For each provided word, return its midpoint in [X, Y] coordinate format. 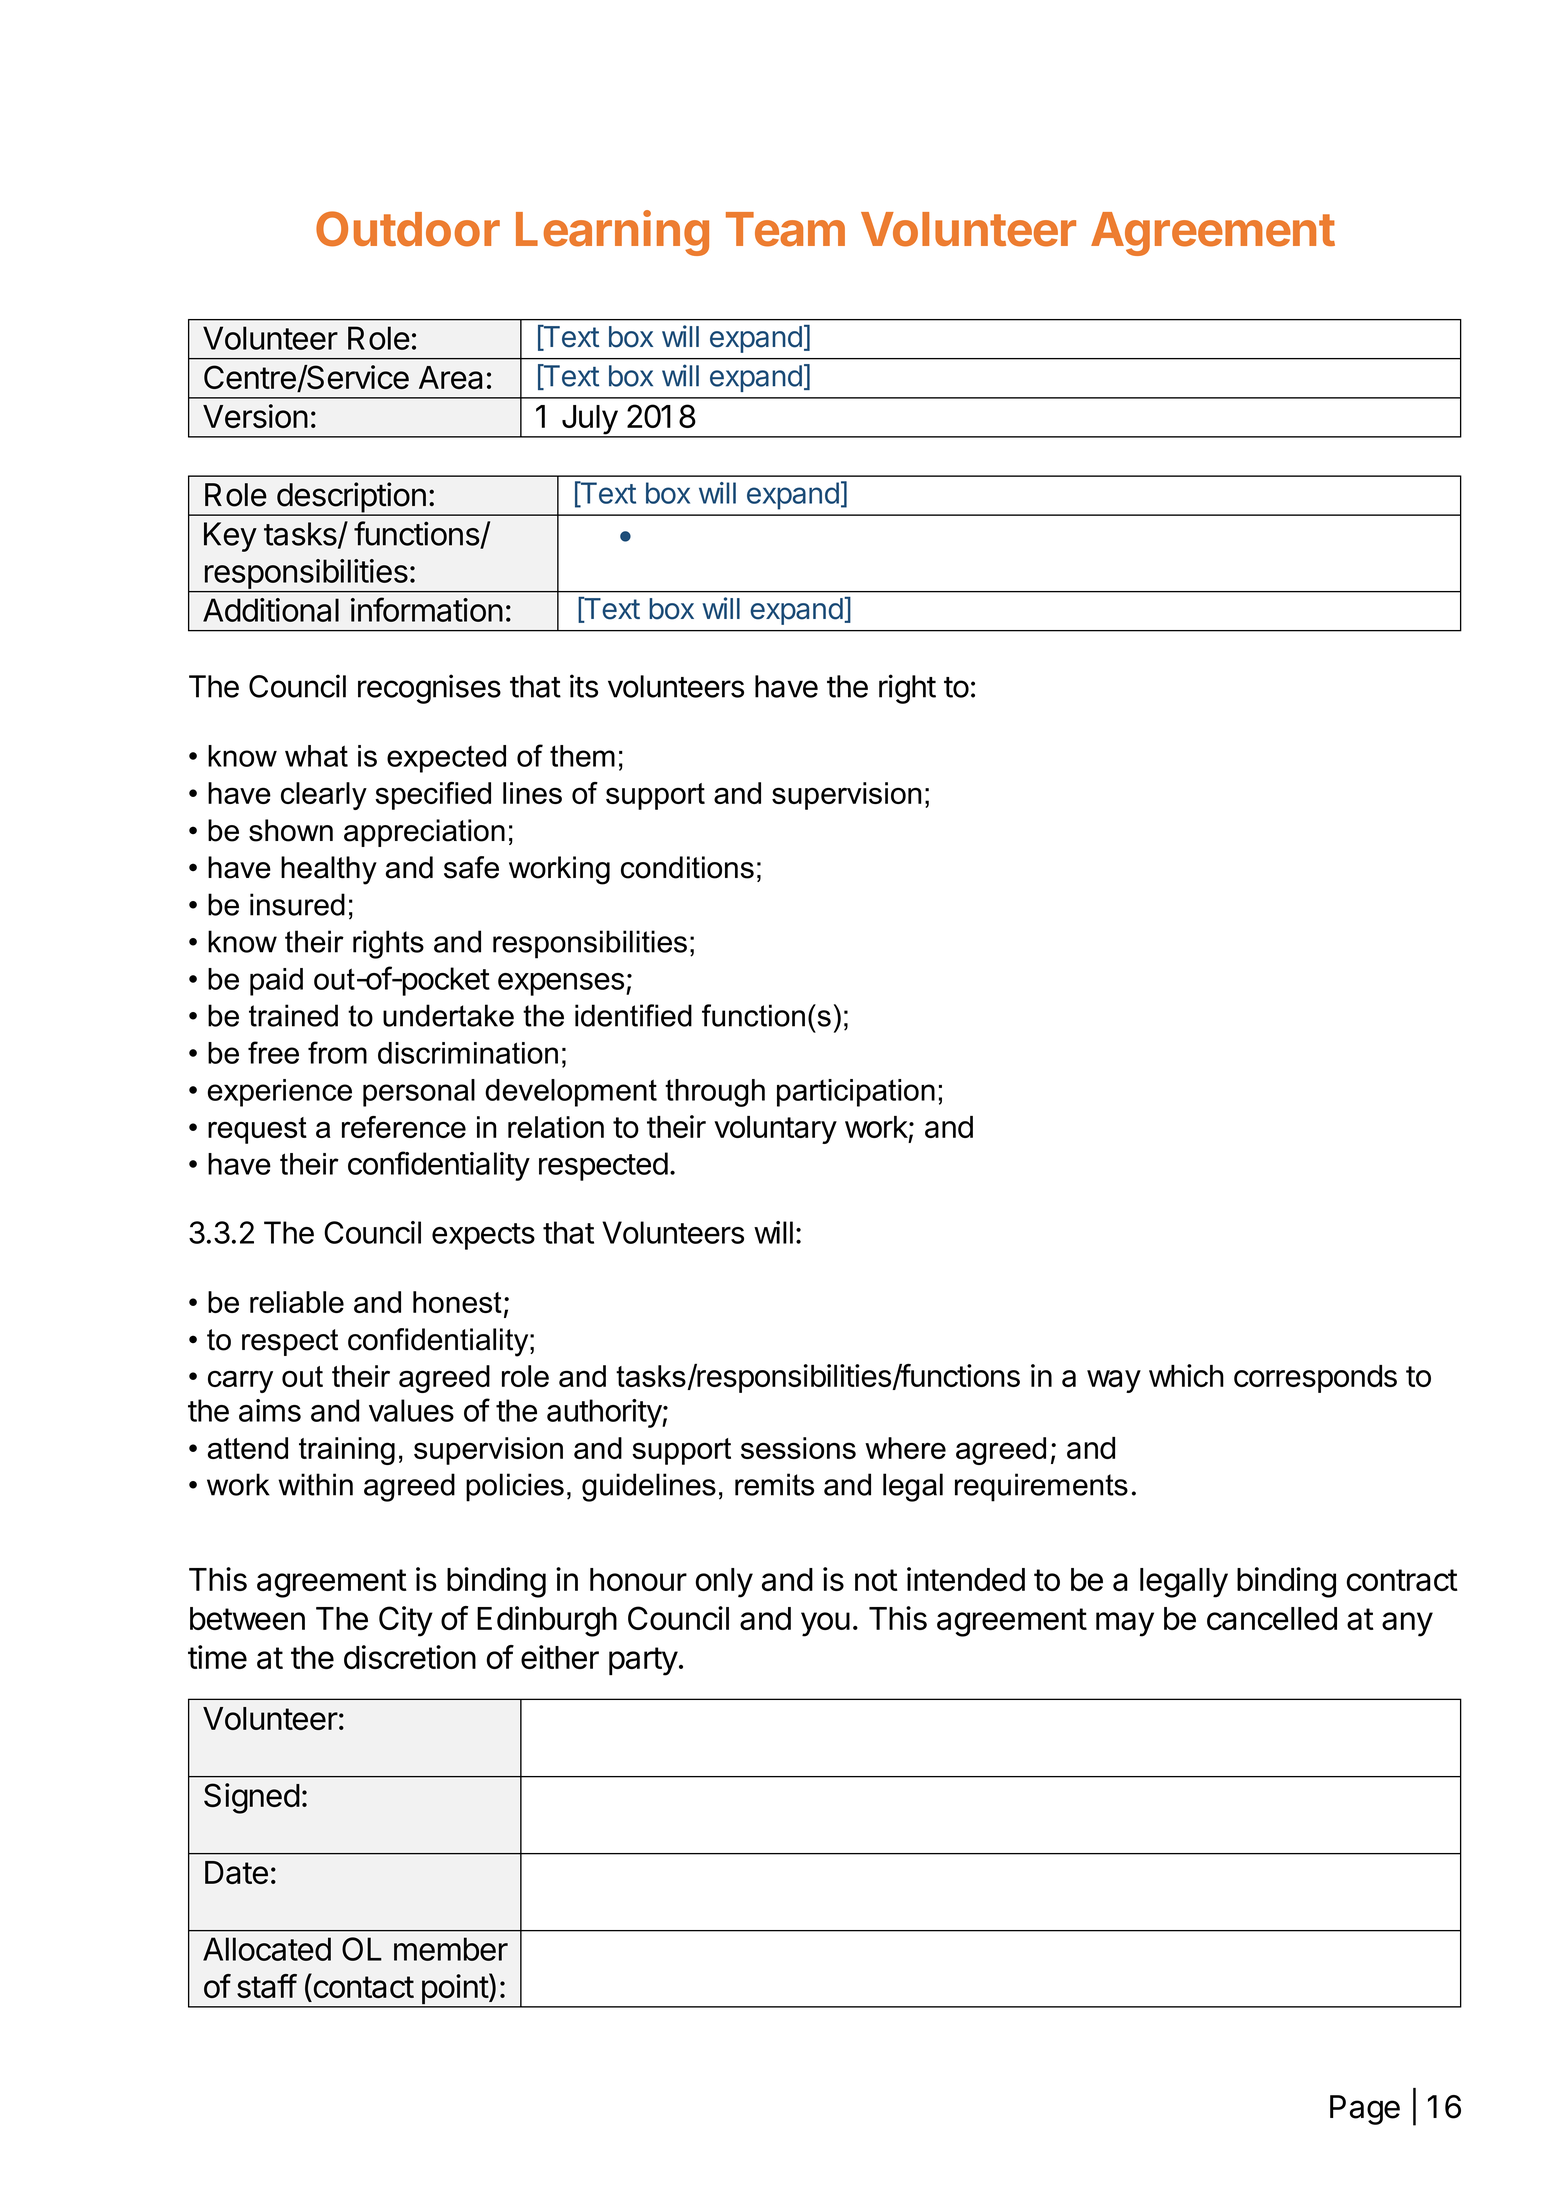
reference [404, 1127]
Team [785, 229]
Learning [612, 233]
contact [362, 1986]
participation [856, 1093]
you [825, 1624]
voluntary [775, 1130]
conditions [687, 867]
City [406, 1621]
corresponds [1315, 1379]
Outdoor [408, 229]
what [316, 756]
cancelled [1272, 1618]
